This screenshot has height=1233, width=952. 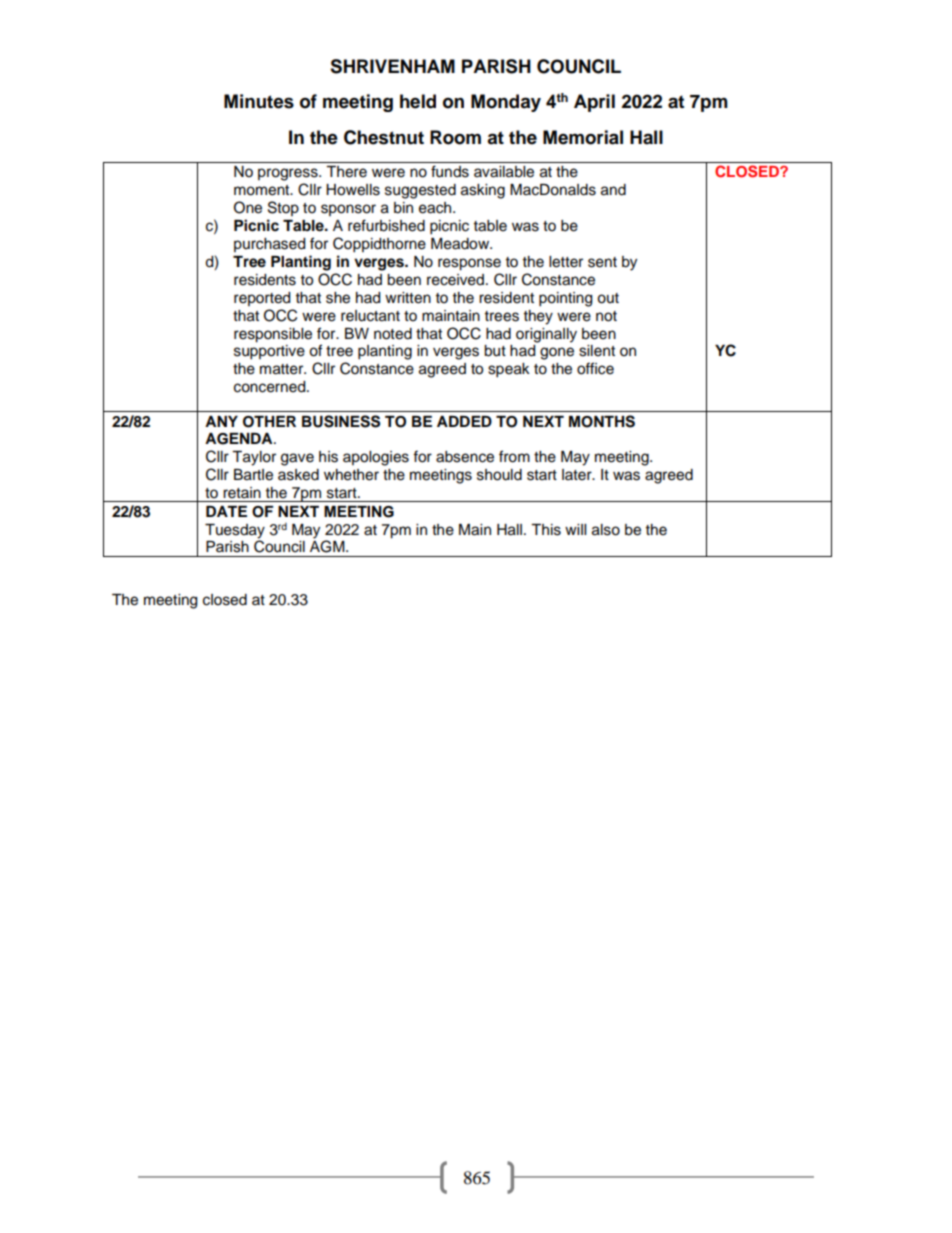 What do you see at coordinates (602, 421) in the screenshot?
I see `MONTHS` at bounding box center [602, 421].
